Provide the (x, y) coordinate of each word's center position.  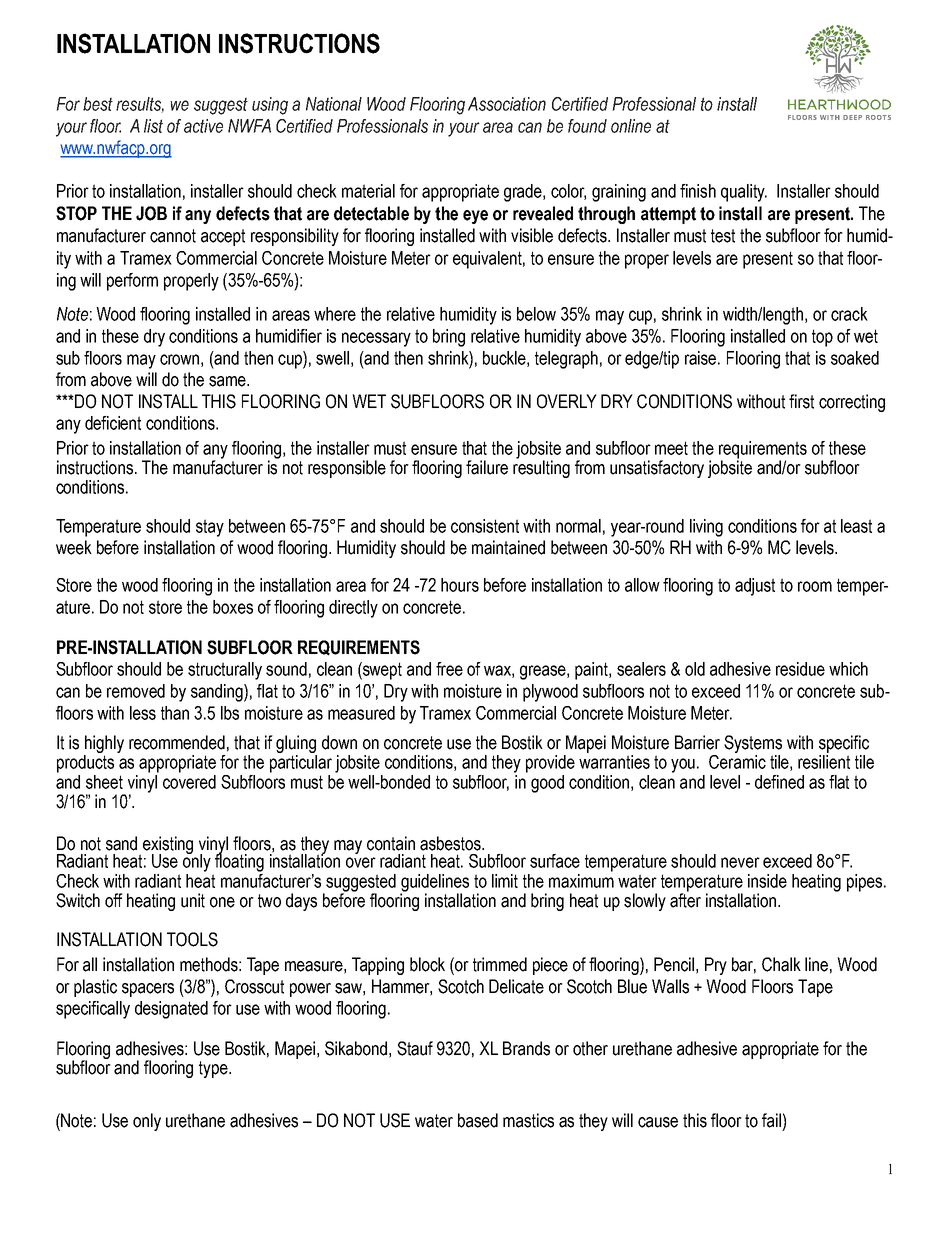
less (143, 713)
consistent (485, 526)
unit (193, 900)
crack (849, 314)
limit (505, 881)
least (856, 526)
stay (210, 528)
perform (132, 282)
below (536, 314)
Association (507, 104)
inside (767, 881)
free (449, 669)
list (153, 126)
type (214, 1069)
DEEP (852, 117)
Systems (753, 744)
